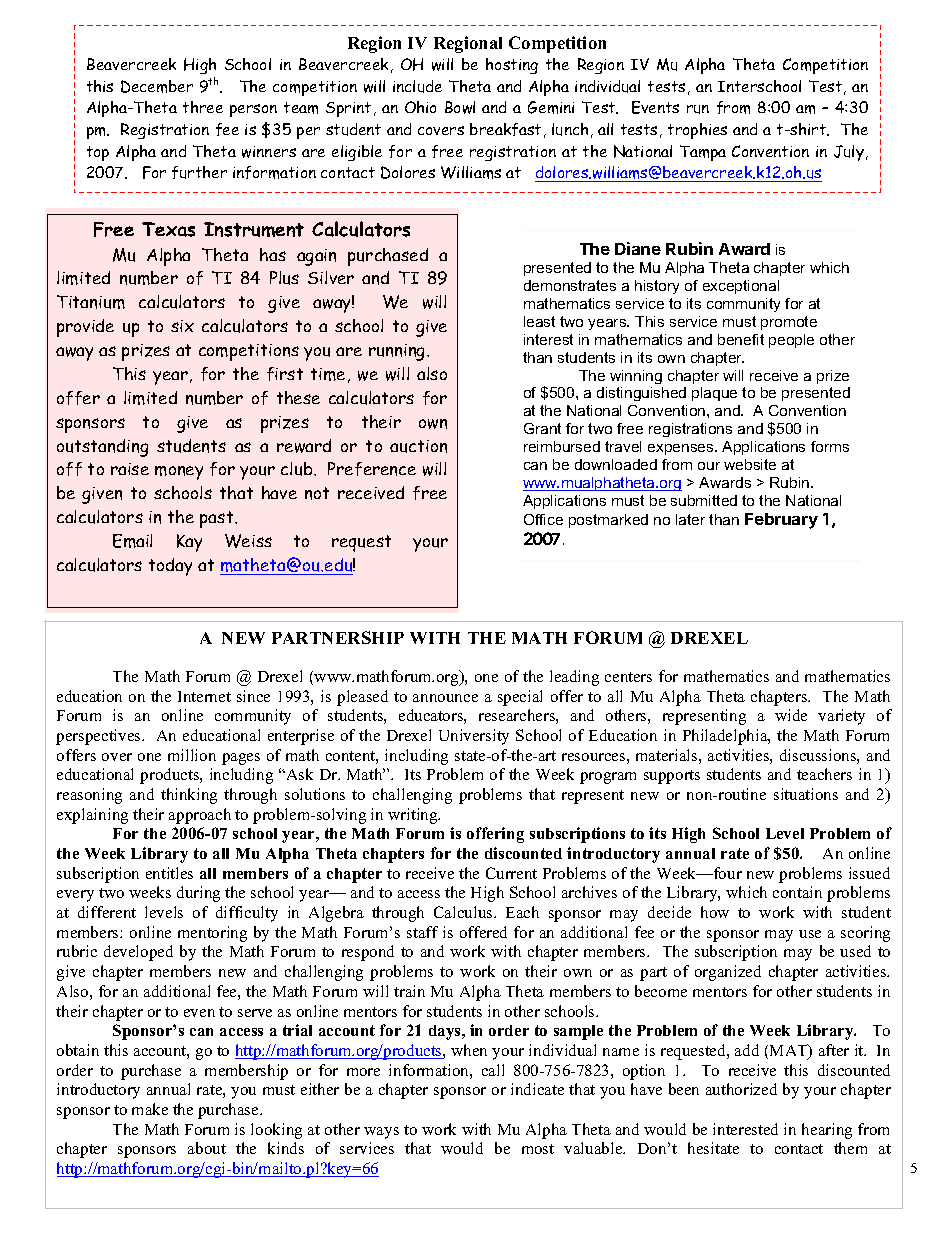 Image resolution: width=952 pixels, height=1233 pixels. I want to click on February, so click(781, 521).
